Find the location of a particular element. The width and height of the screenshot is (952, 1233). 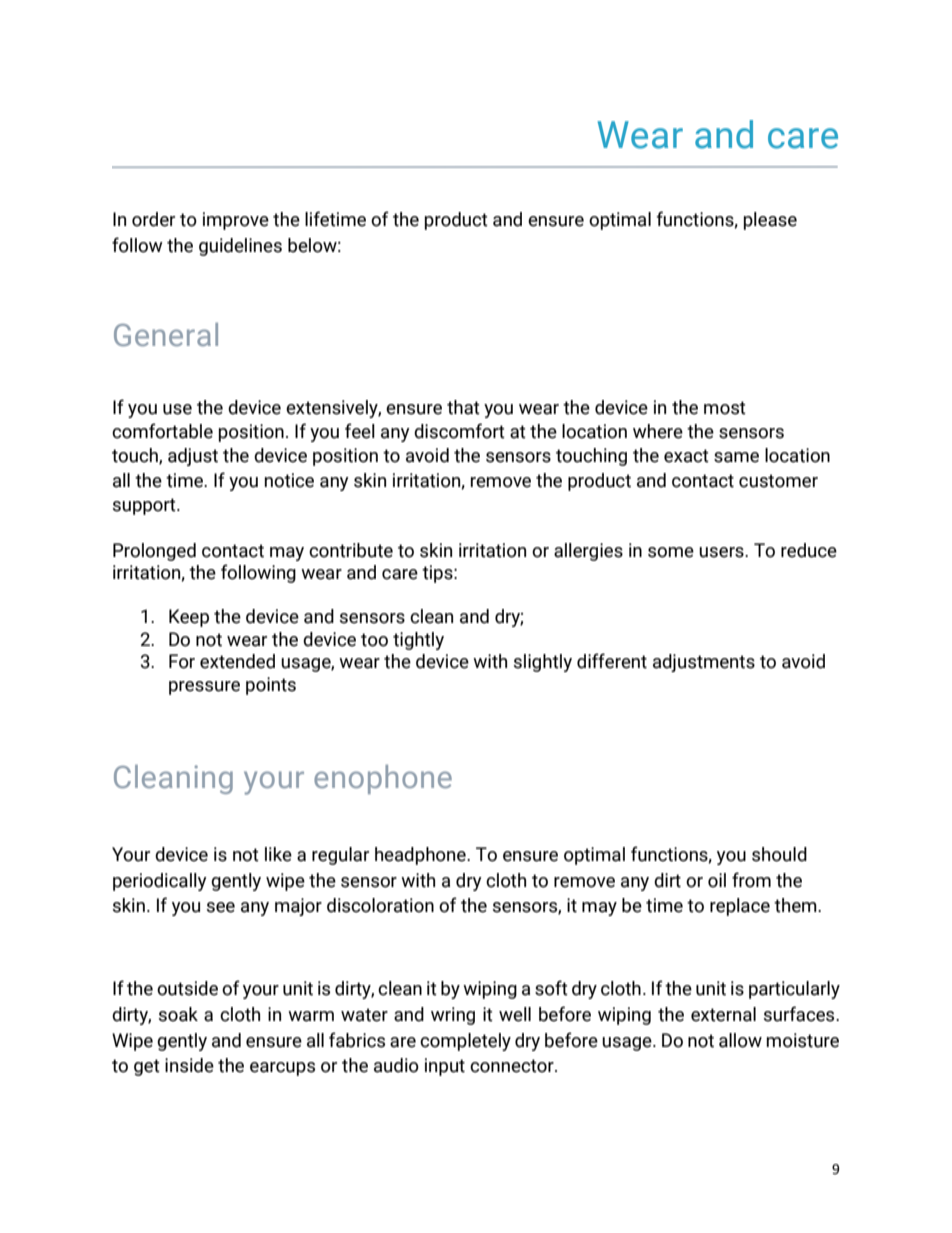

extended is located at coordinates (237, 661).
